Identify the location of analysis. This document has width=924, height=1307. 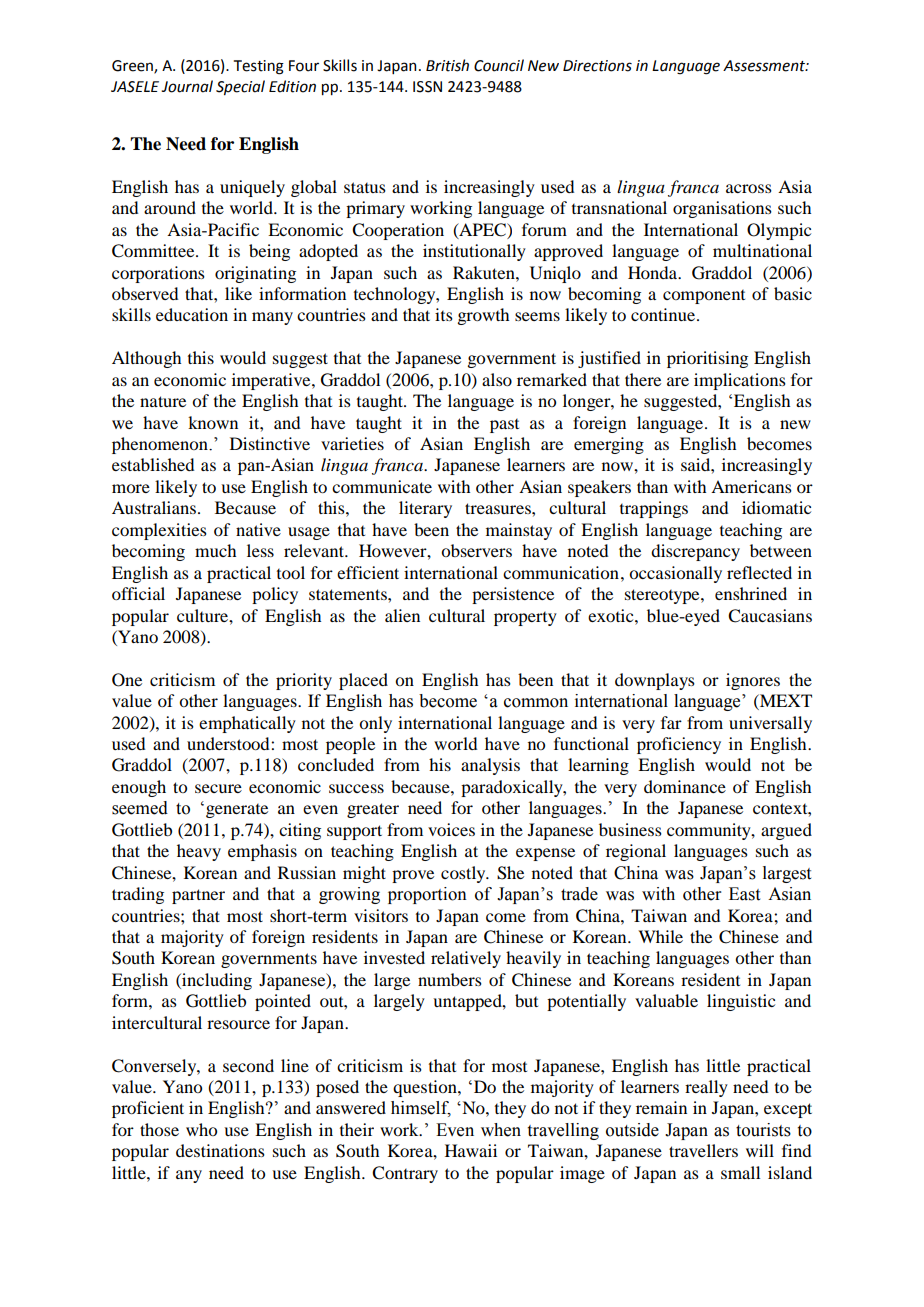
(490, 766).
